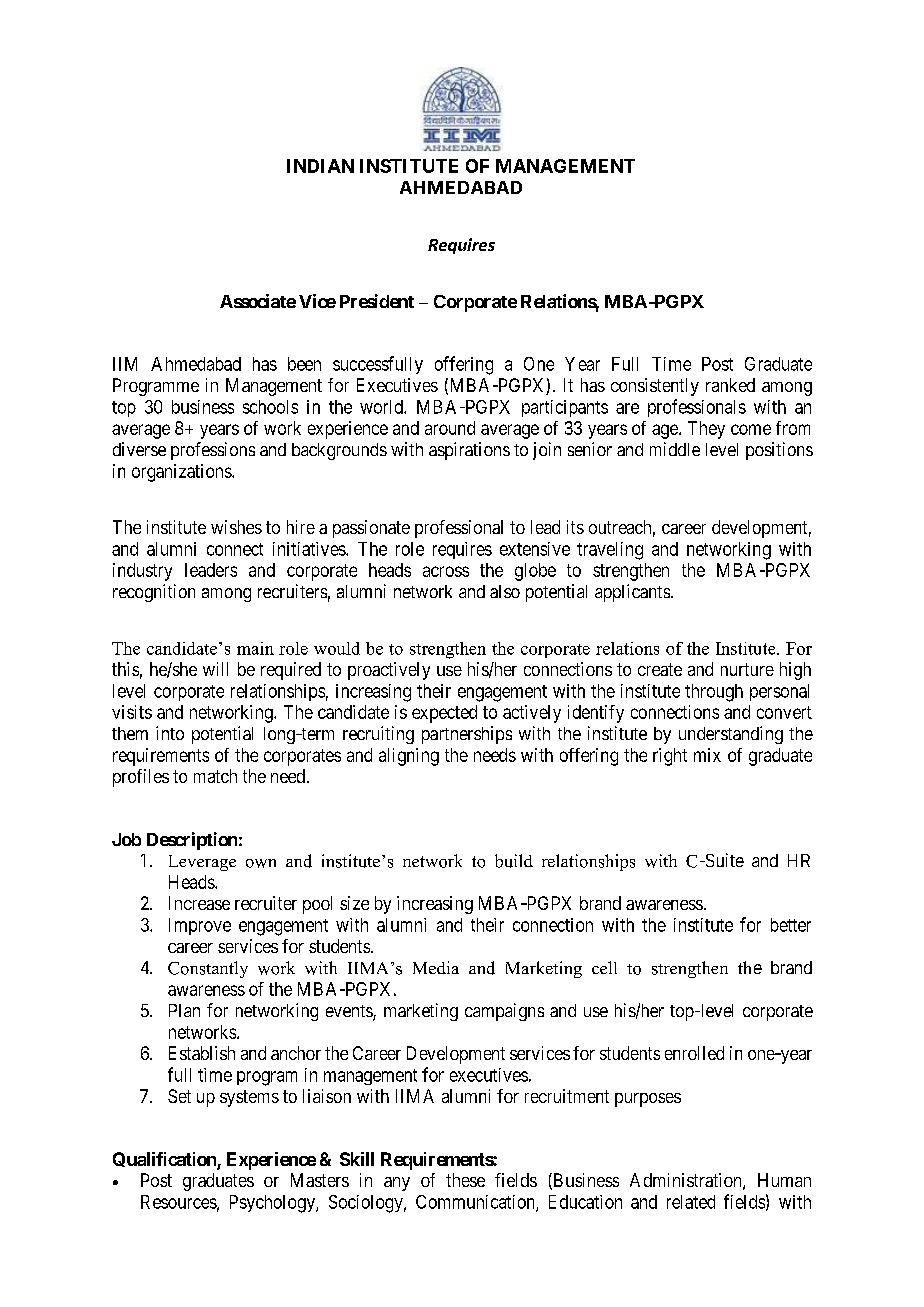 The width and height of the screenshot is (924, 1307). Describe the element at coordinates (444, 714) in the screenshot. I see `expected` at that location.
